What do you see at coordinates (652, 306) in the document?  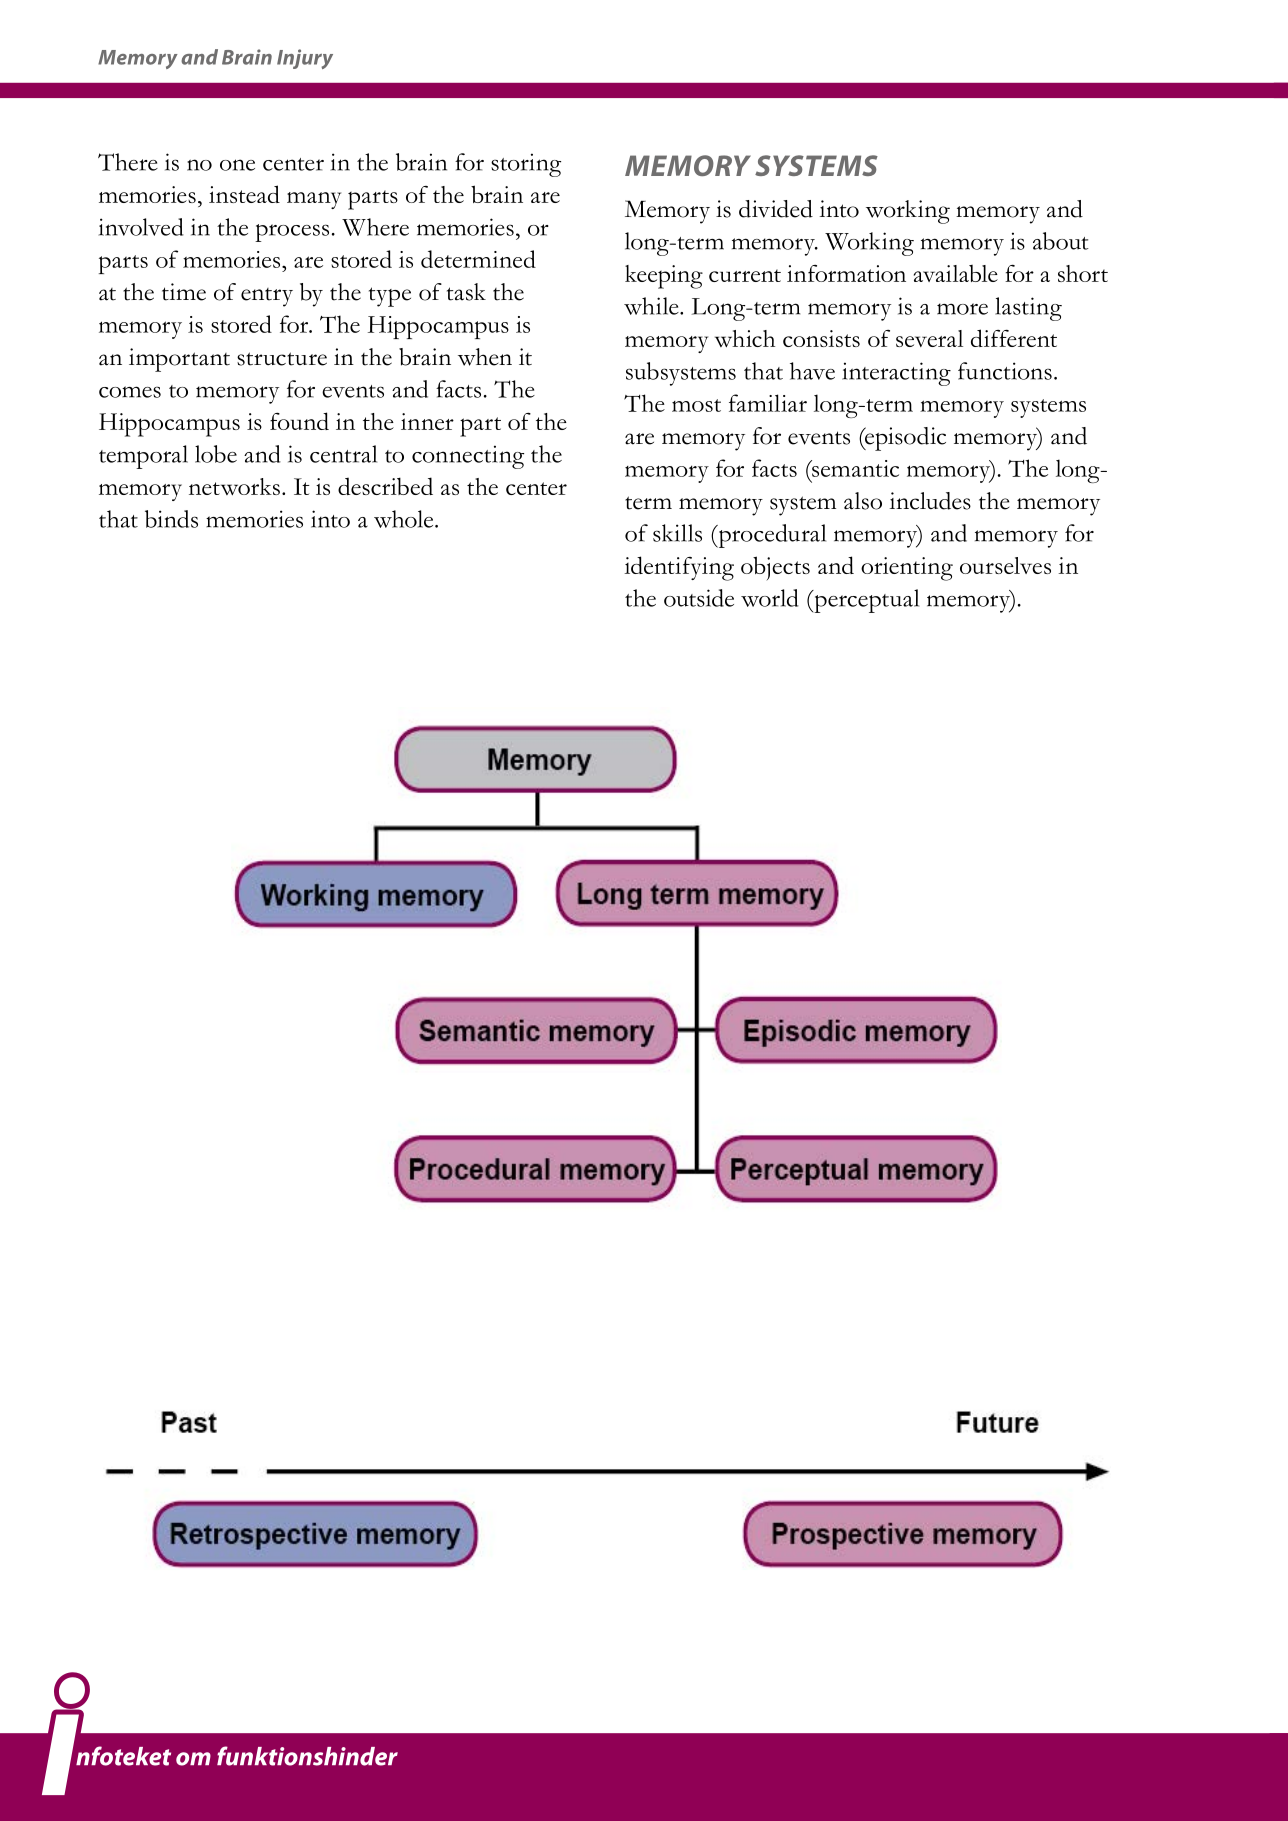 I see `while` at bounding box center [652, 306].
